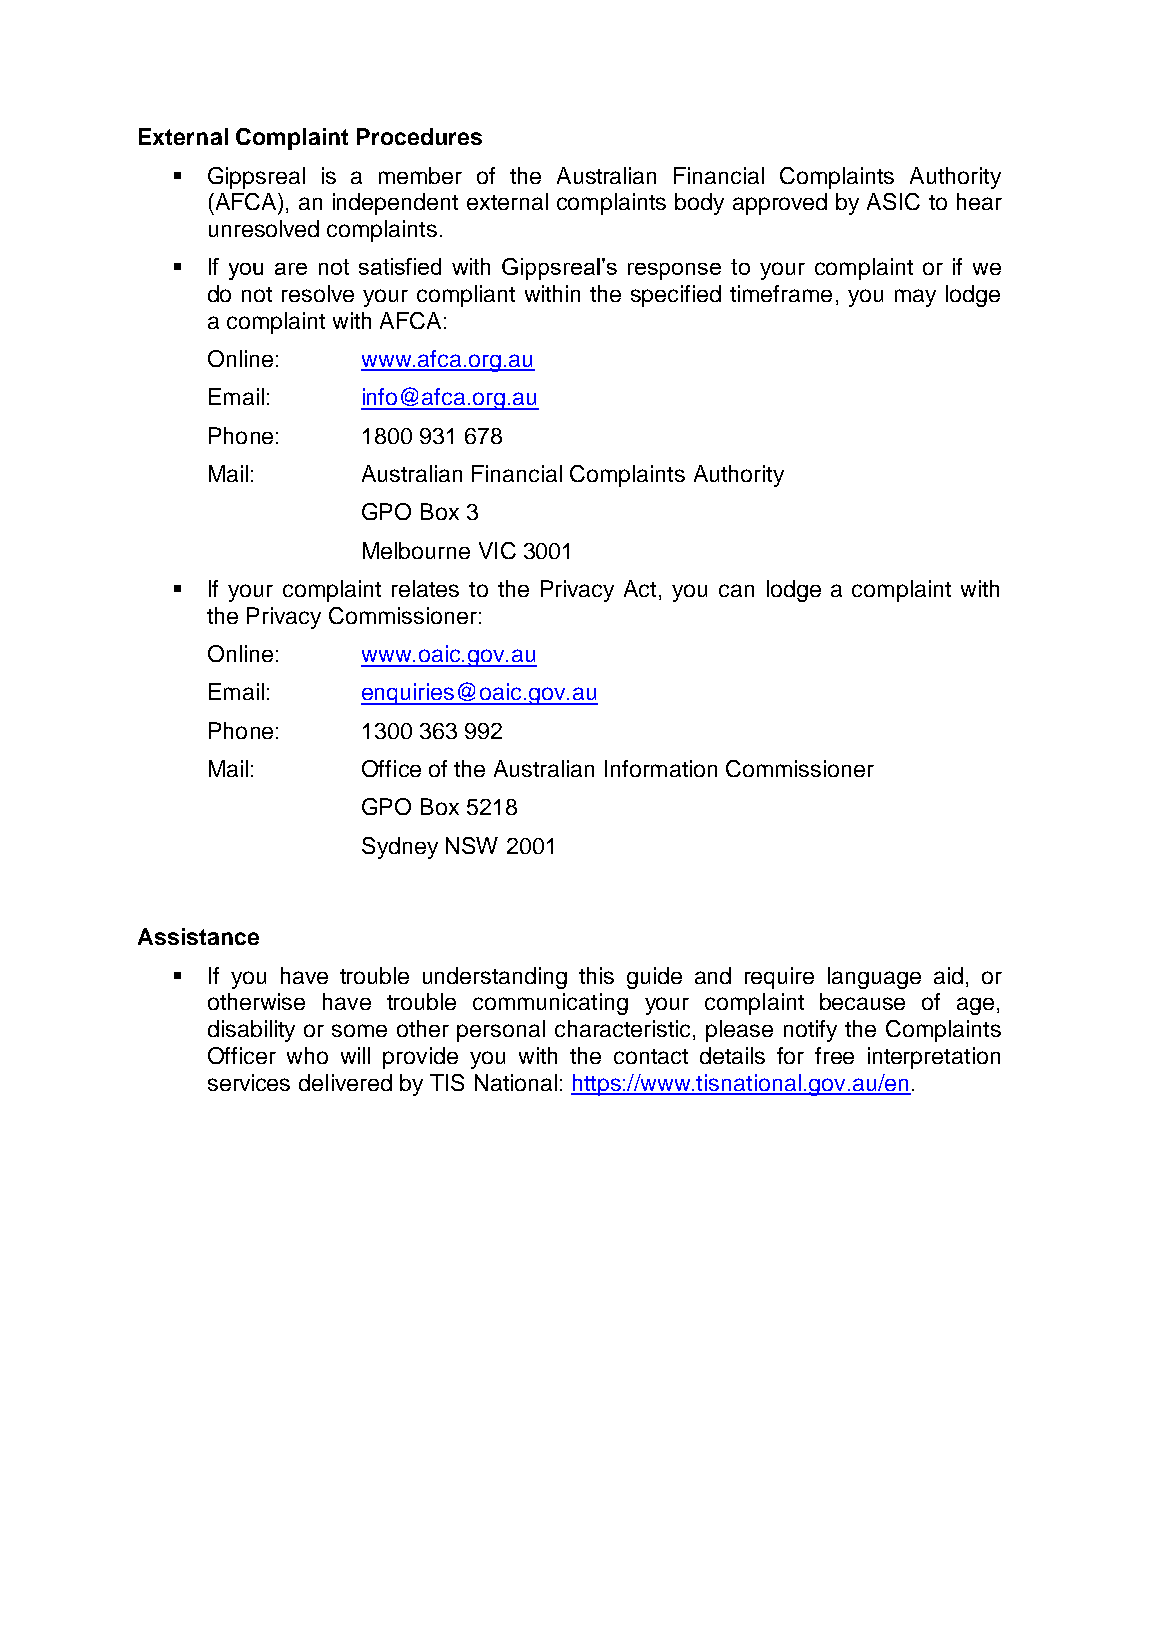  I want to click on Melbourne, so click(416, 550).
